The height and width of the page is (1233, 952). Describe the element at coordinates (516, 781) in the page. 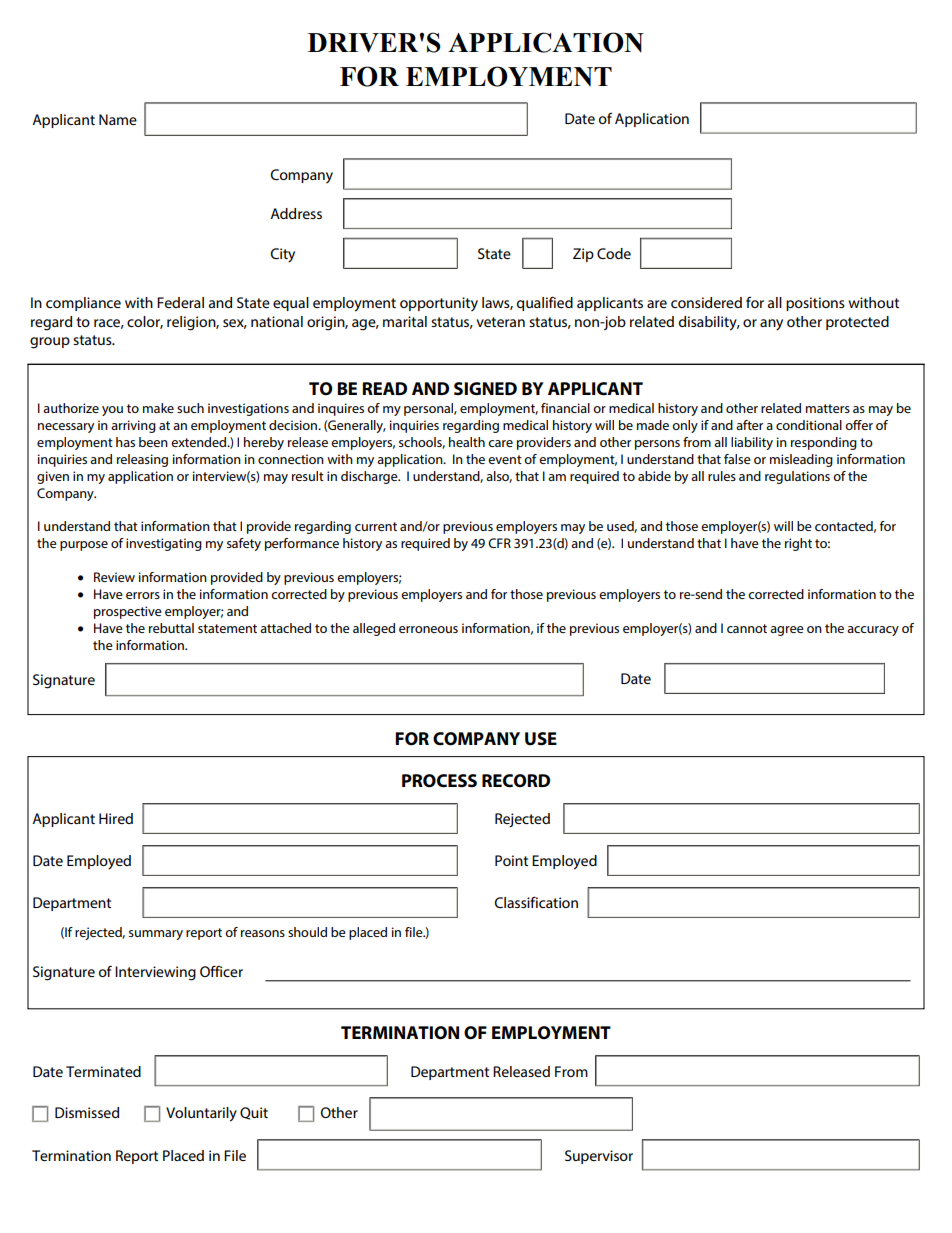

I see `RECORD` at that location.
